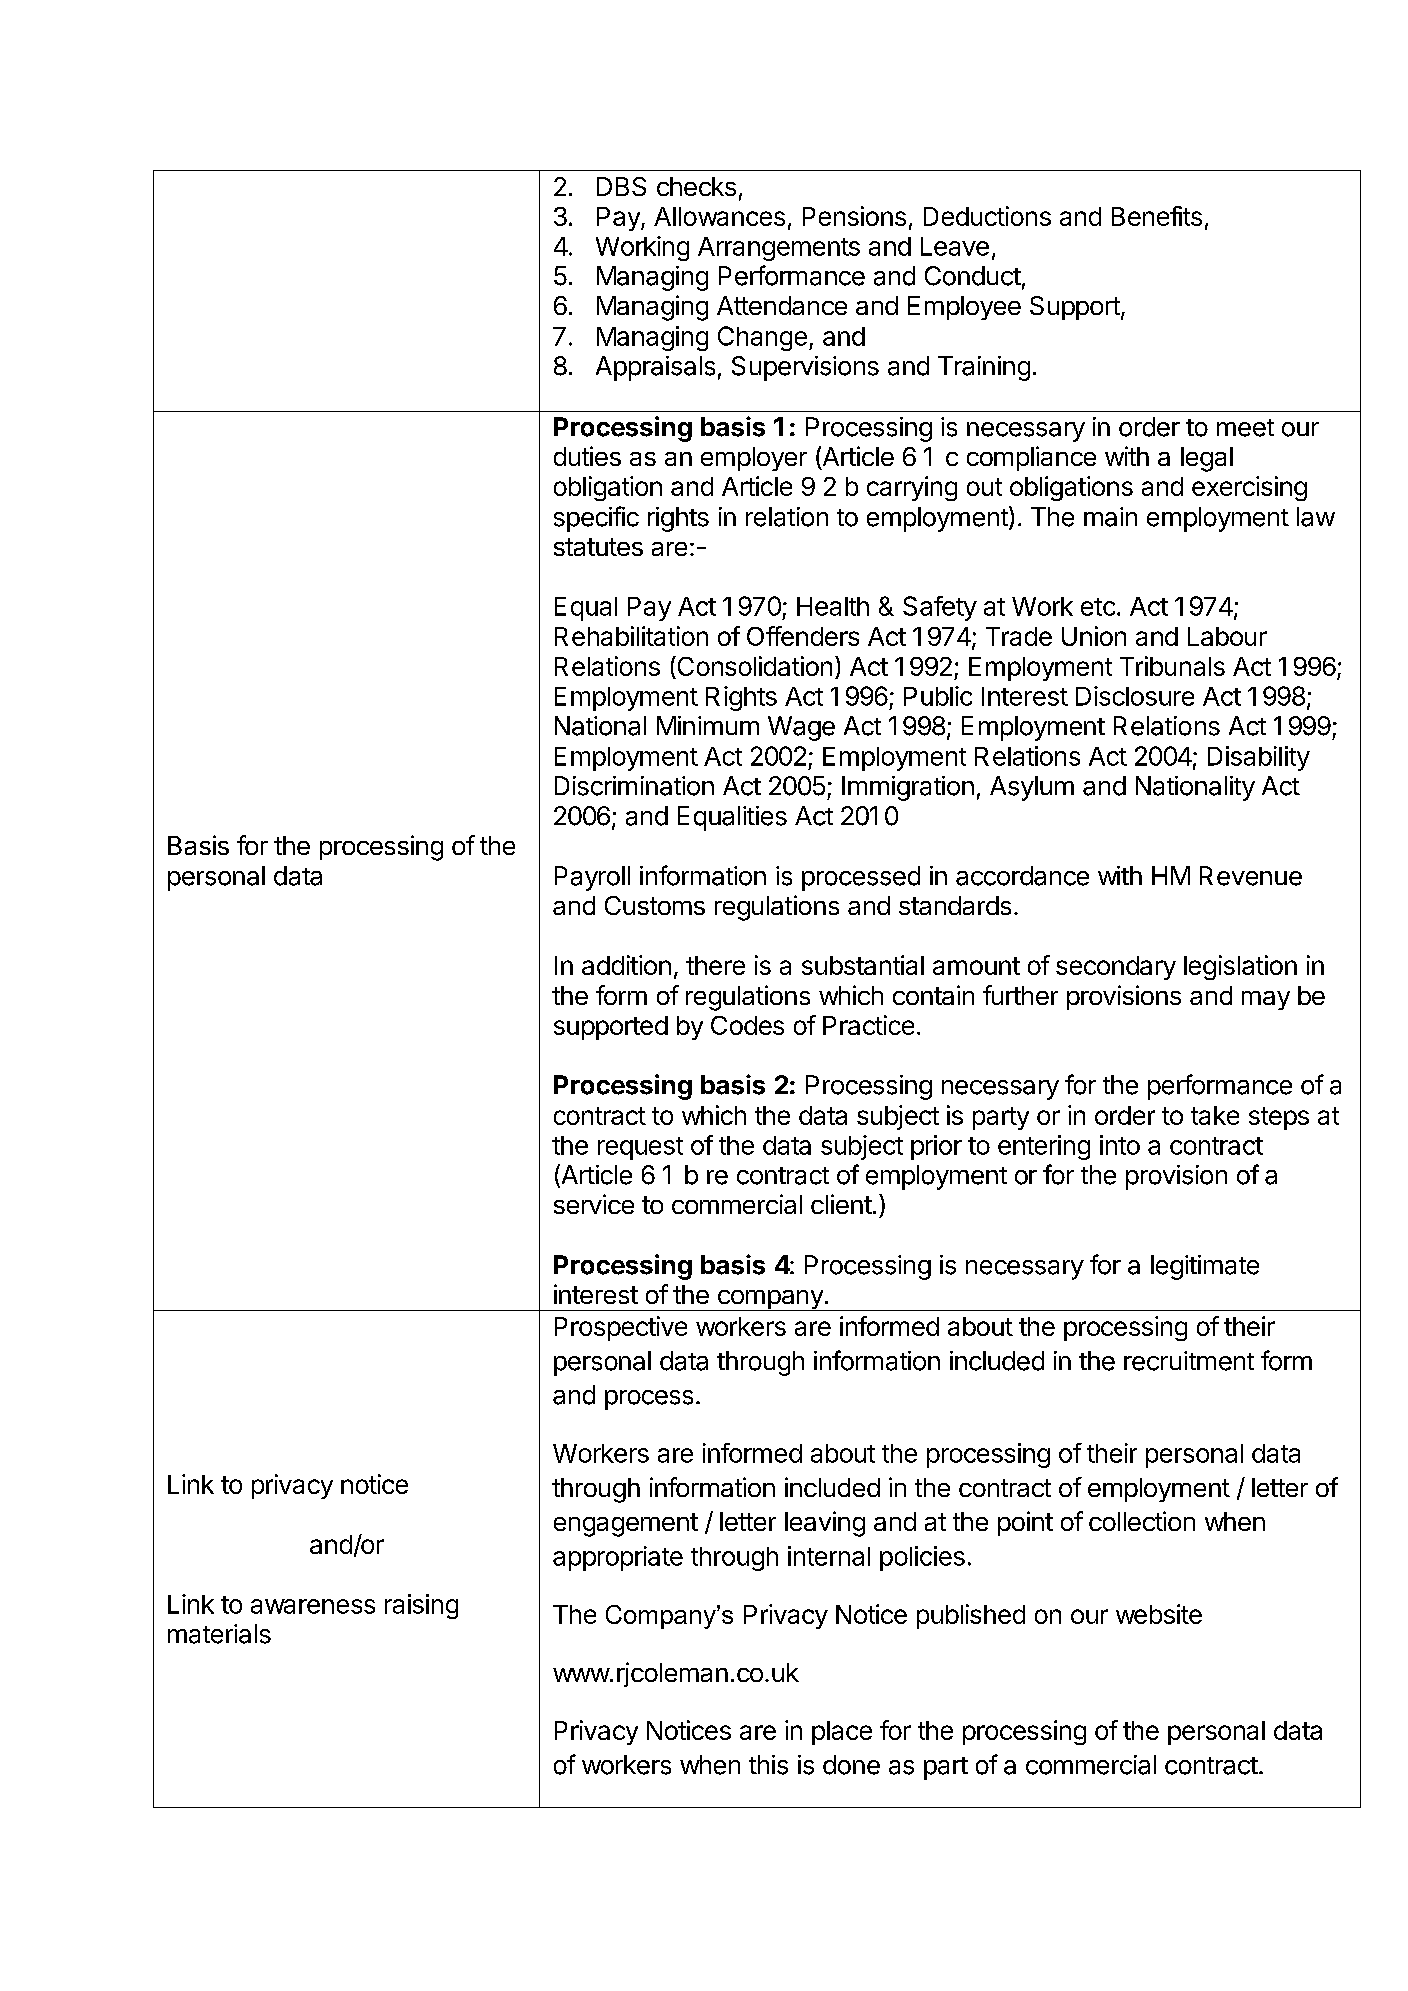 This page has height=1991, width=1408. What do you see at coordinates (779, 249) in the page?
I see `Arrangements` at bounding box center [779, 249].
